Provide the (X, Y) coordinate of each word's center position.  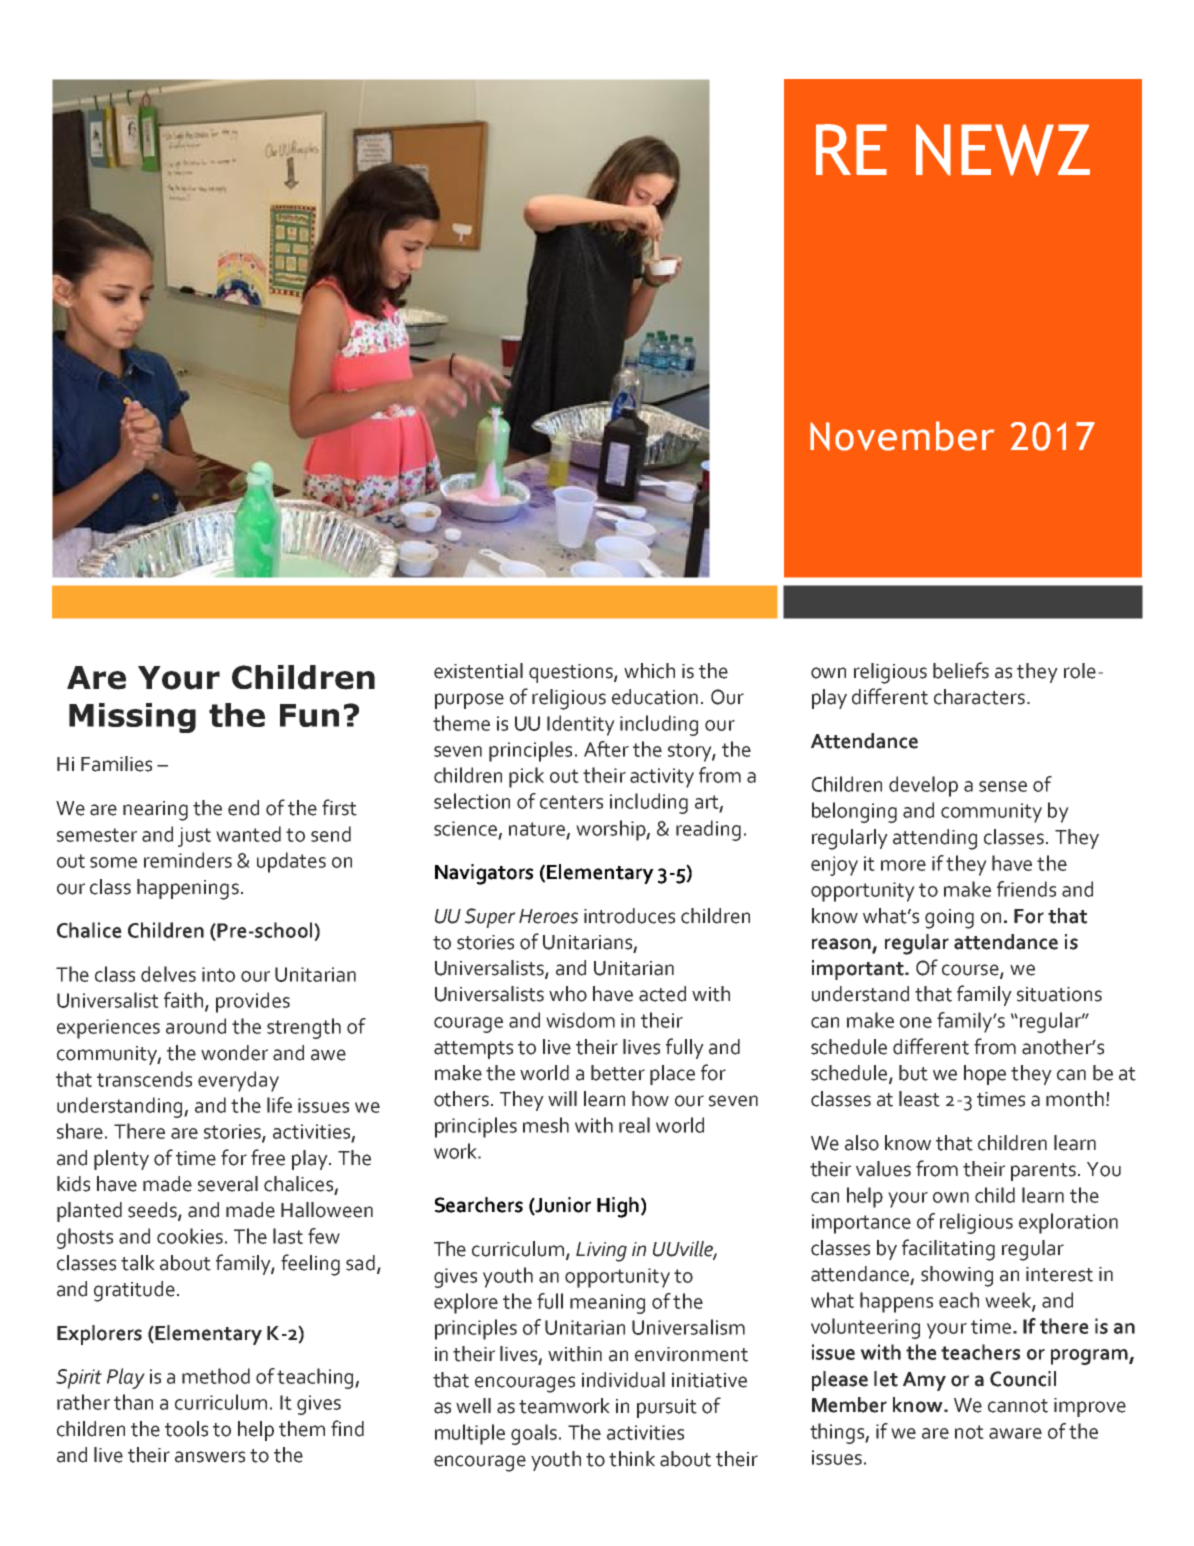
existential (478, 671)
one (916, 1022)
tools (186, 1429)
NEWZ (1003, 150)
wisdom (580, 1020)
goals (534, 1434)
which (649, 671)
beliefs (961, 670)
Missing (132, 718)
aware (1015, 1433)
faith (185, 1001)
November (902, 436)
